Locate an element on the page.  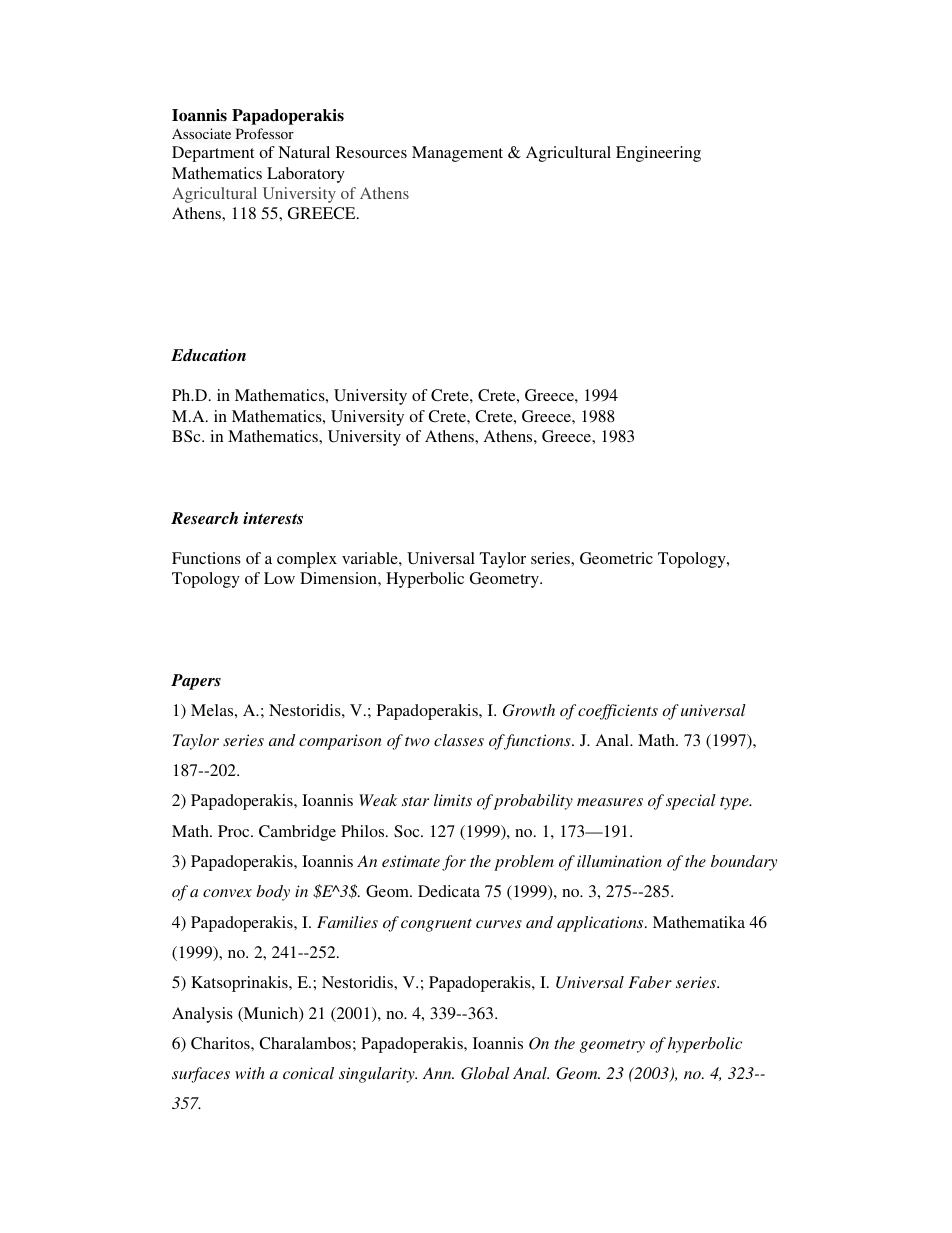
Global is located at coordinates (485, 1073).
